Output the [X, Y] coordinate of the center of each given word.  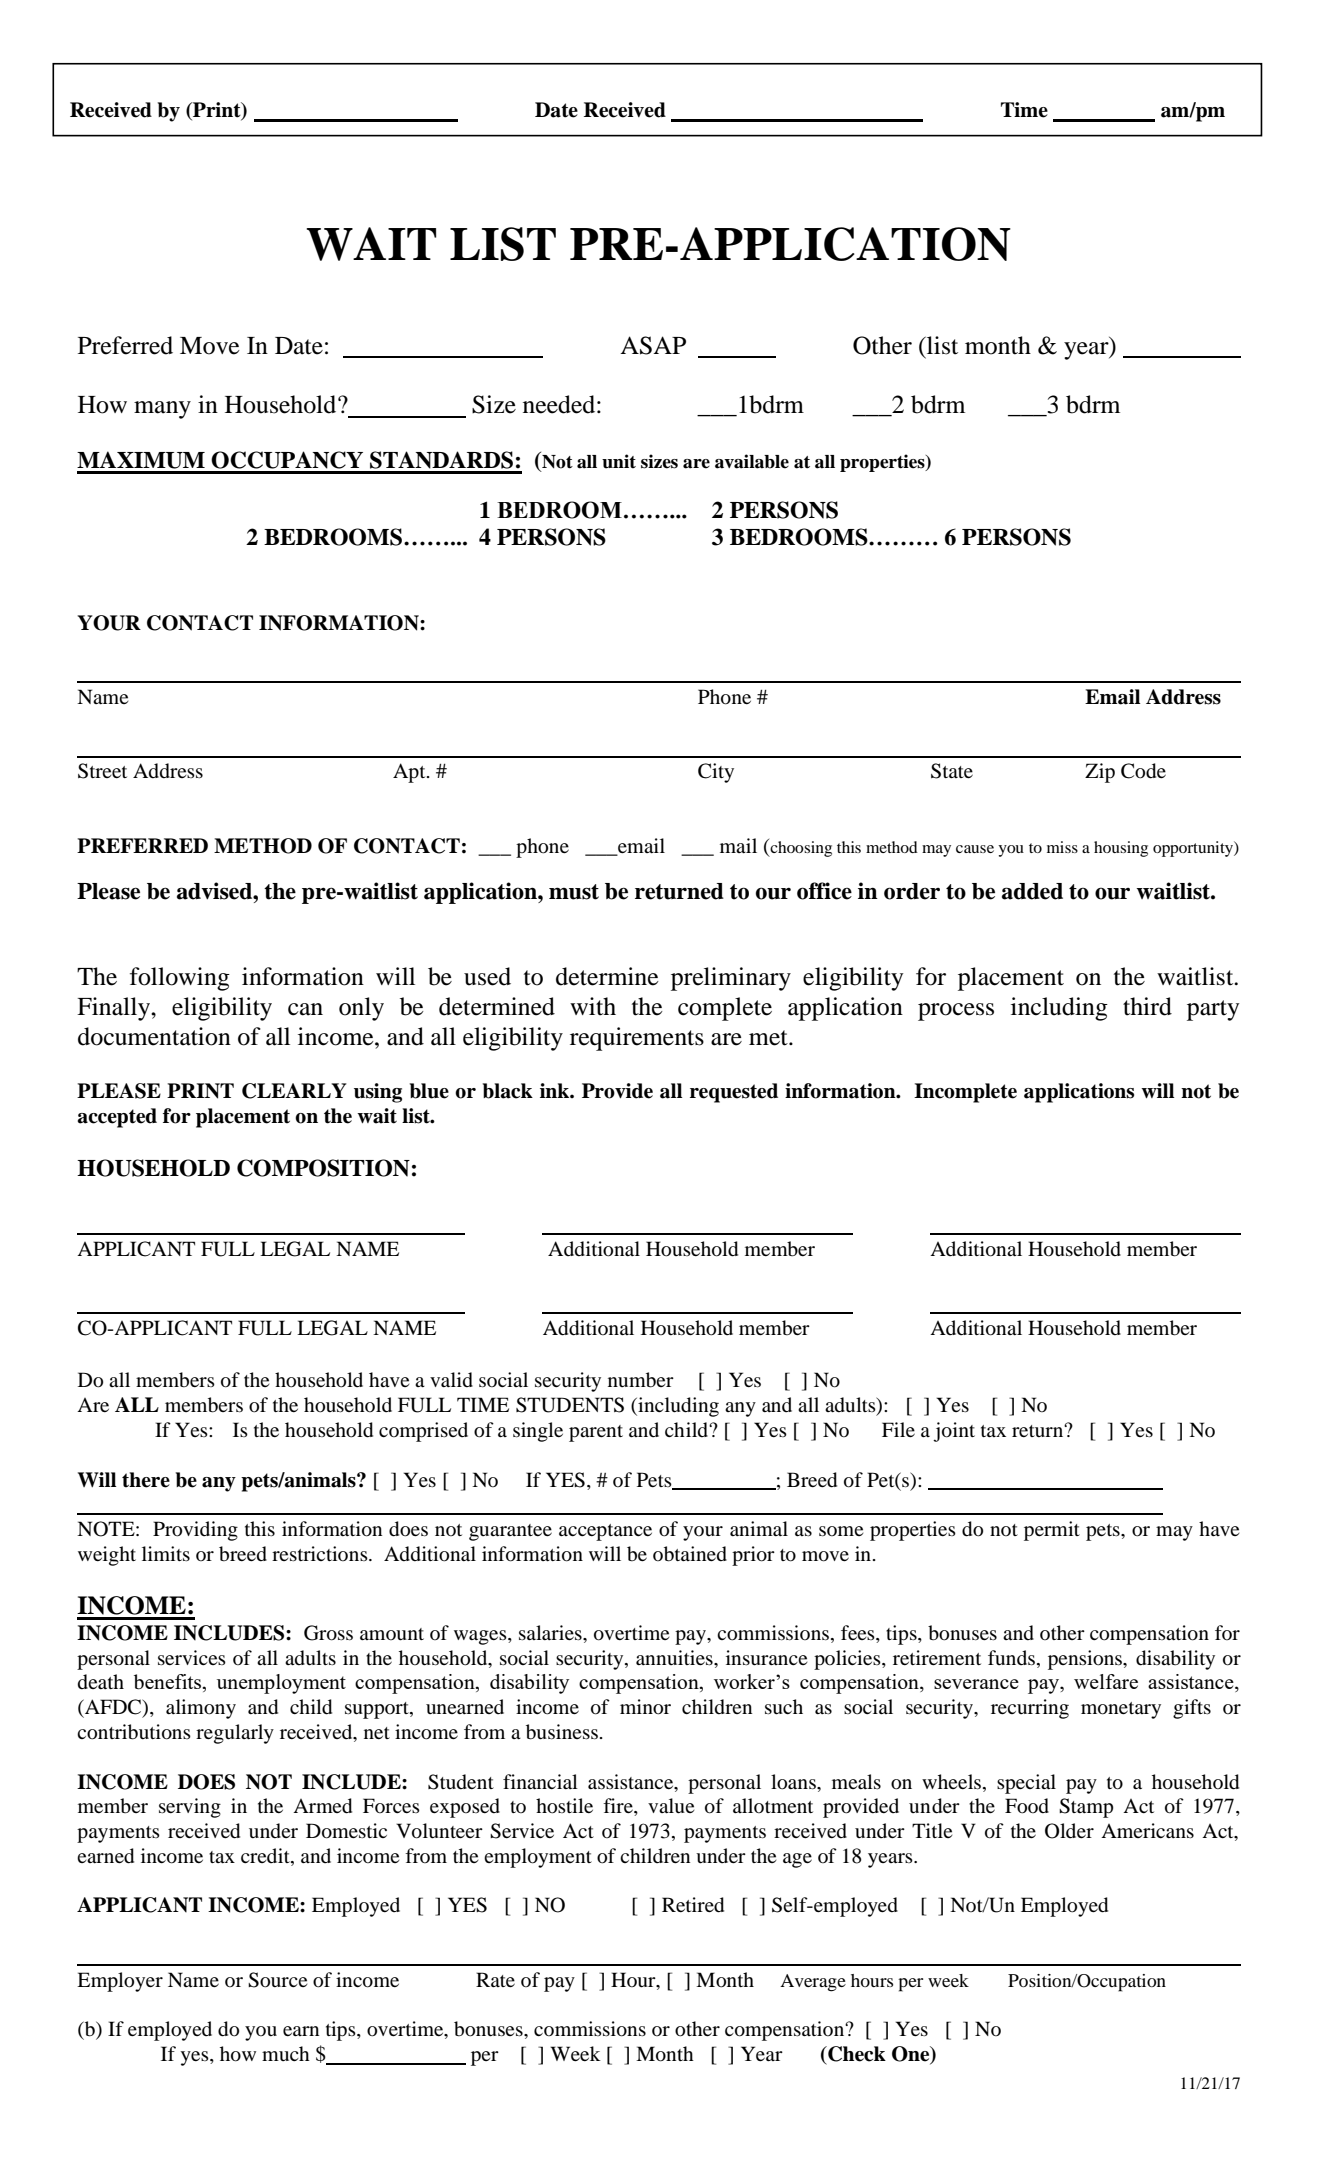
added [1032, 891]
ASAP [653, 345]
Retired [693, 1905]
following [180, 979]
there [146, 1480]
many [162, 410]
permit [1052, 1531]
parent [596, 1433]
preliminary [731, 979]
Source [277, 1980]
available [752, 461]
